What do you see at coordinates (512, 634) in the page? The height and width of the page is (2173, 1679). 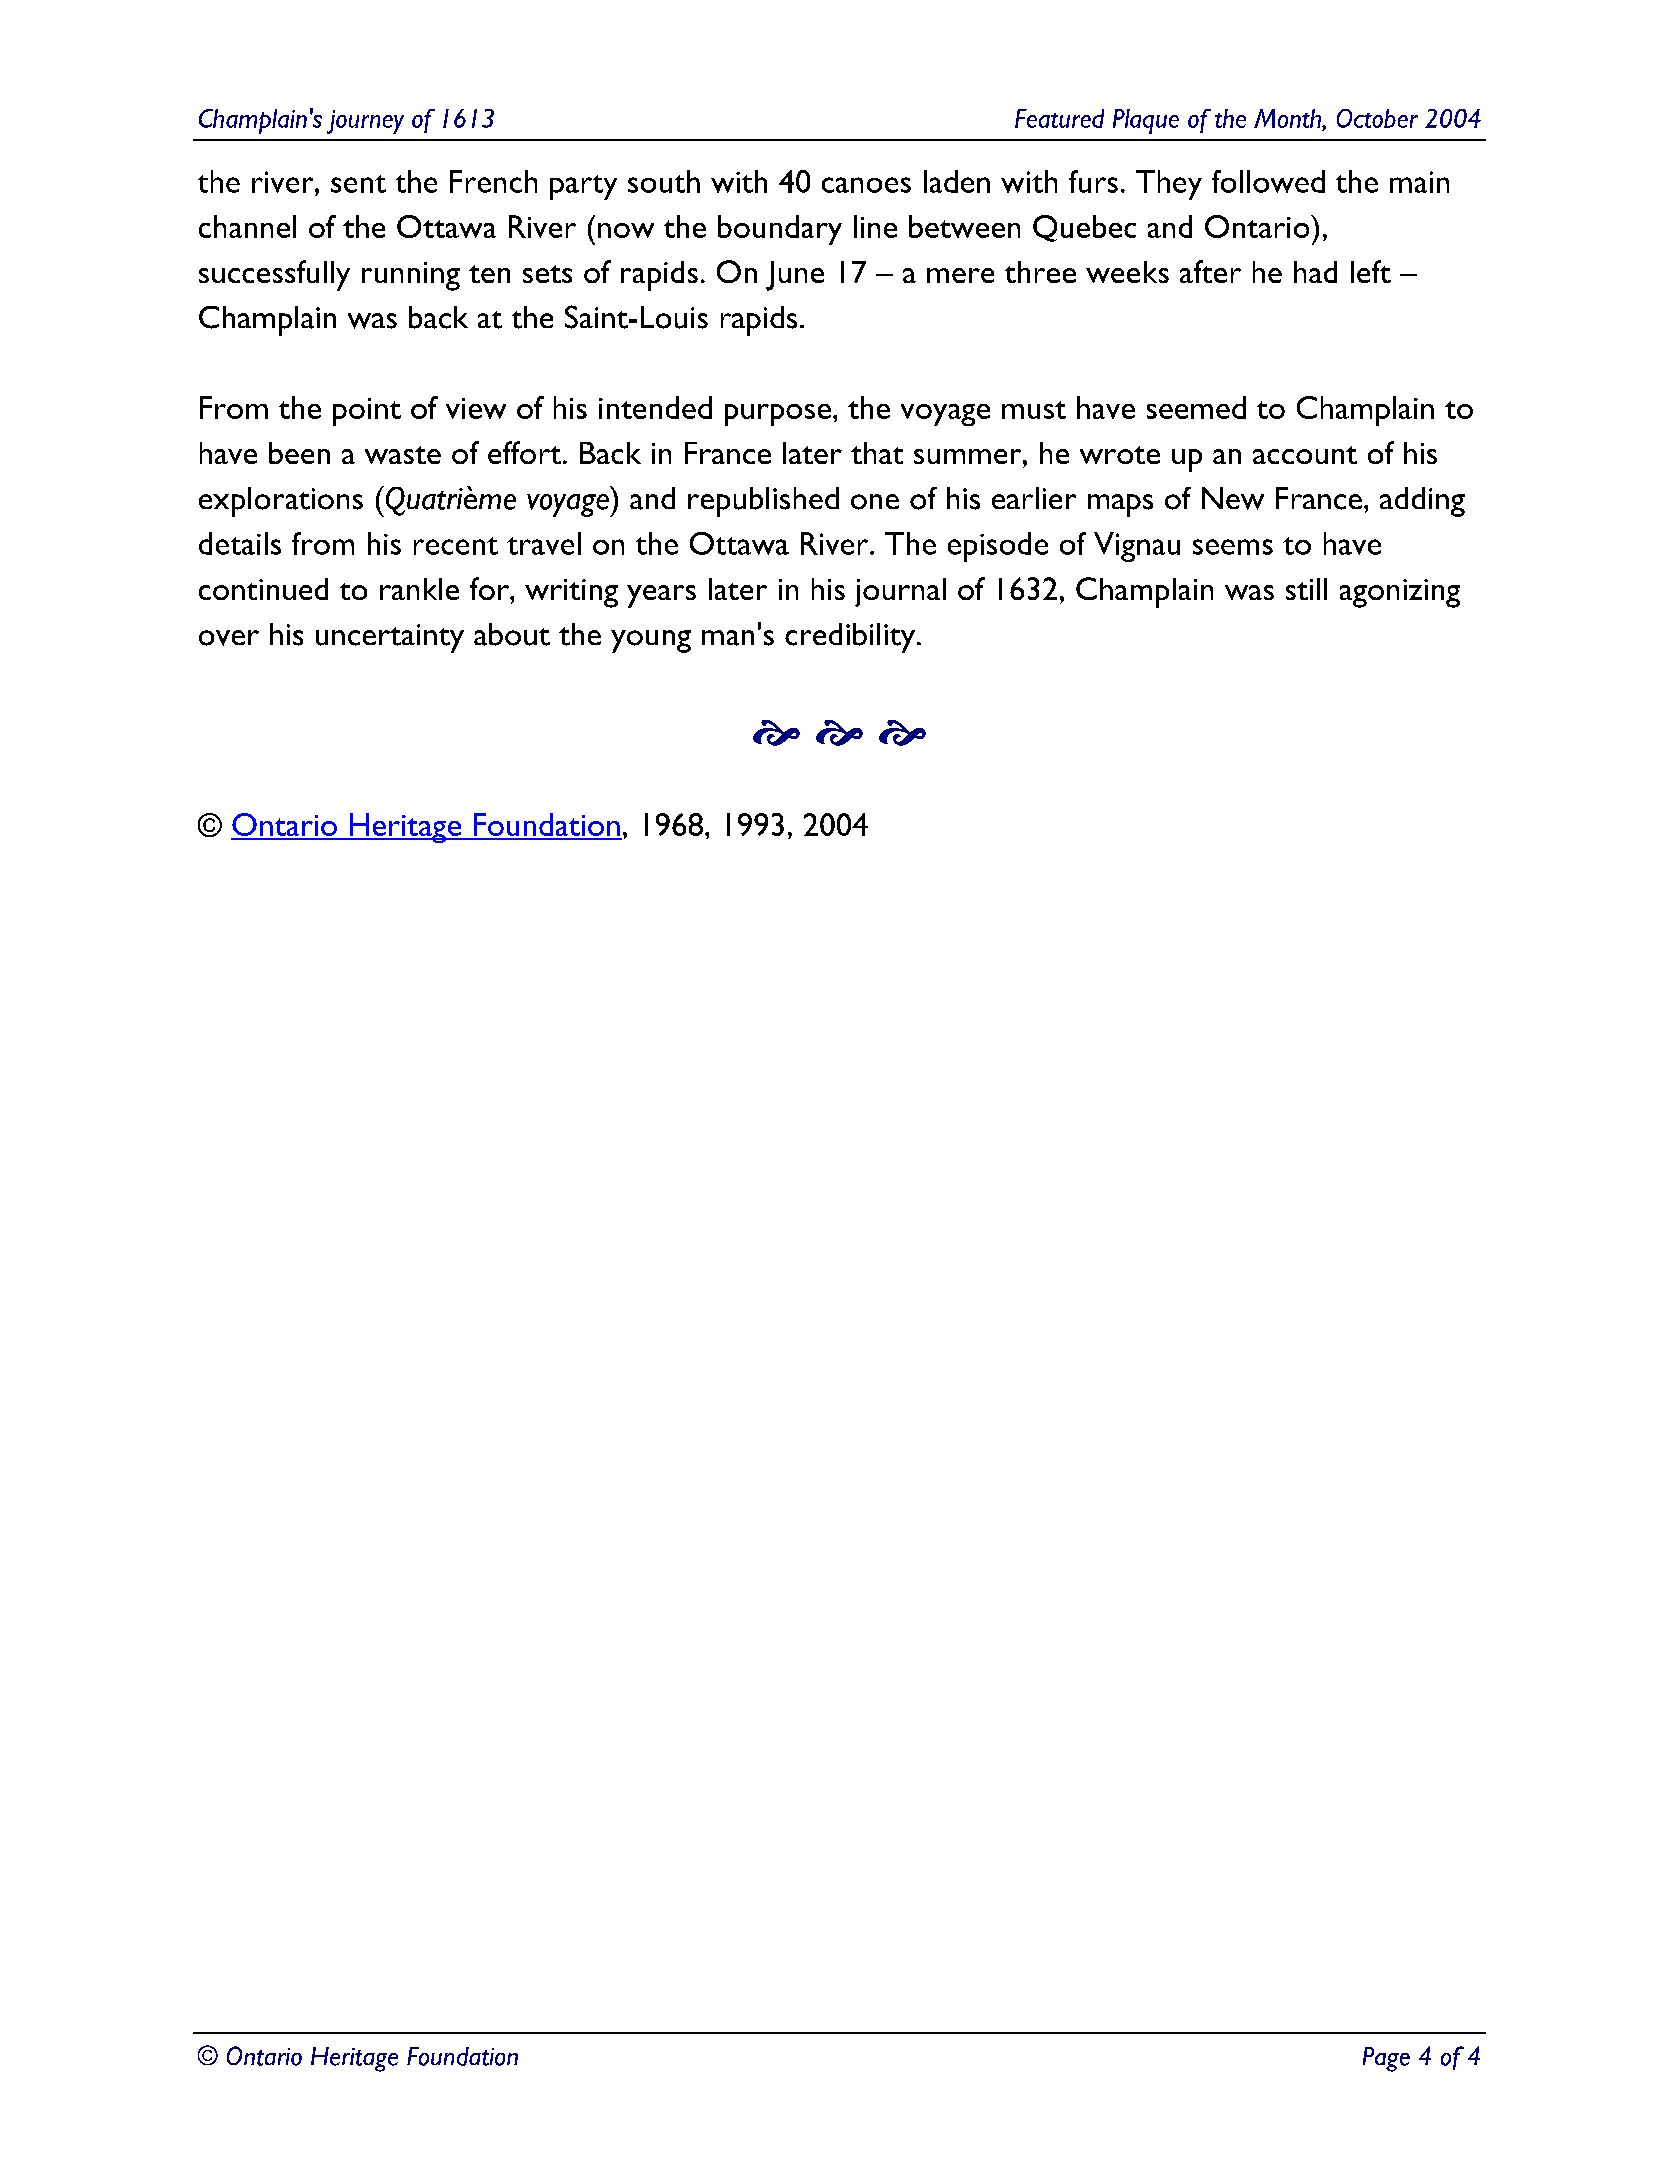 I see `about` at bounding box center [512, 634].
